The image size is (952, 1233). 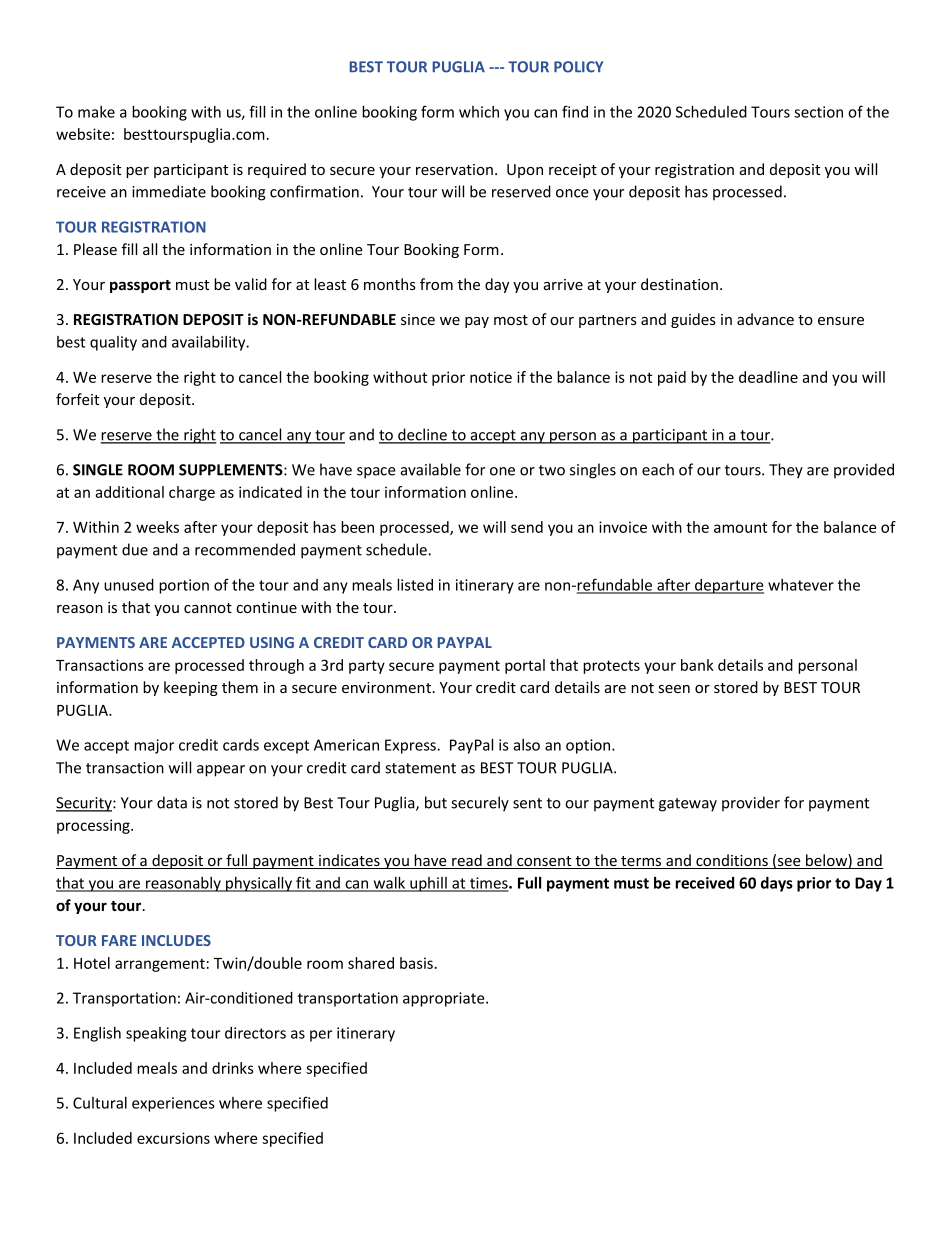 I want to click on days, so click(x=777, y=884).
